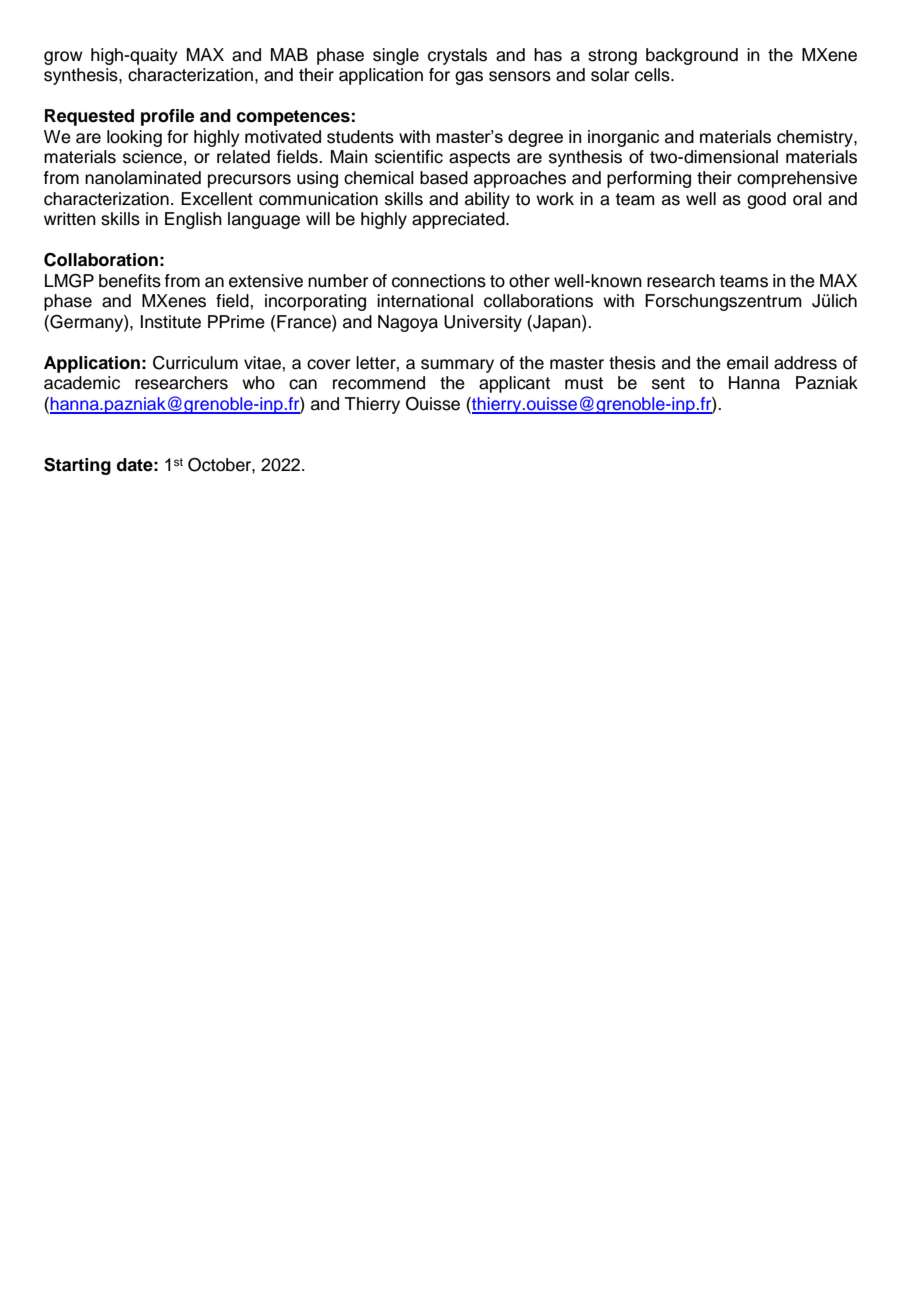  I want to click on summary, so click(457, 366).
